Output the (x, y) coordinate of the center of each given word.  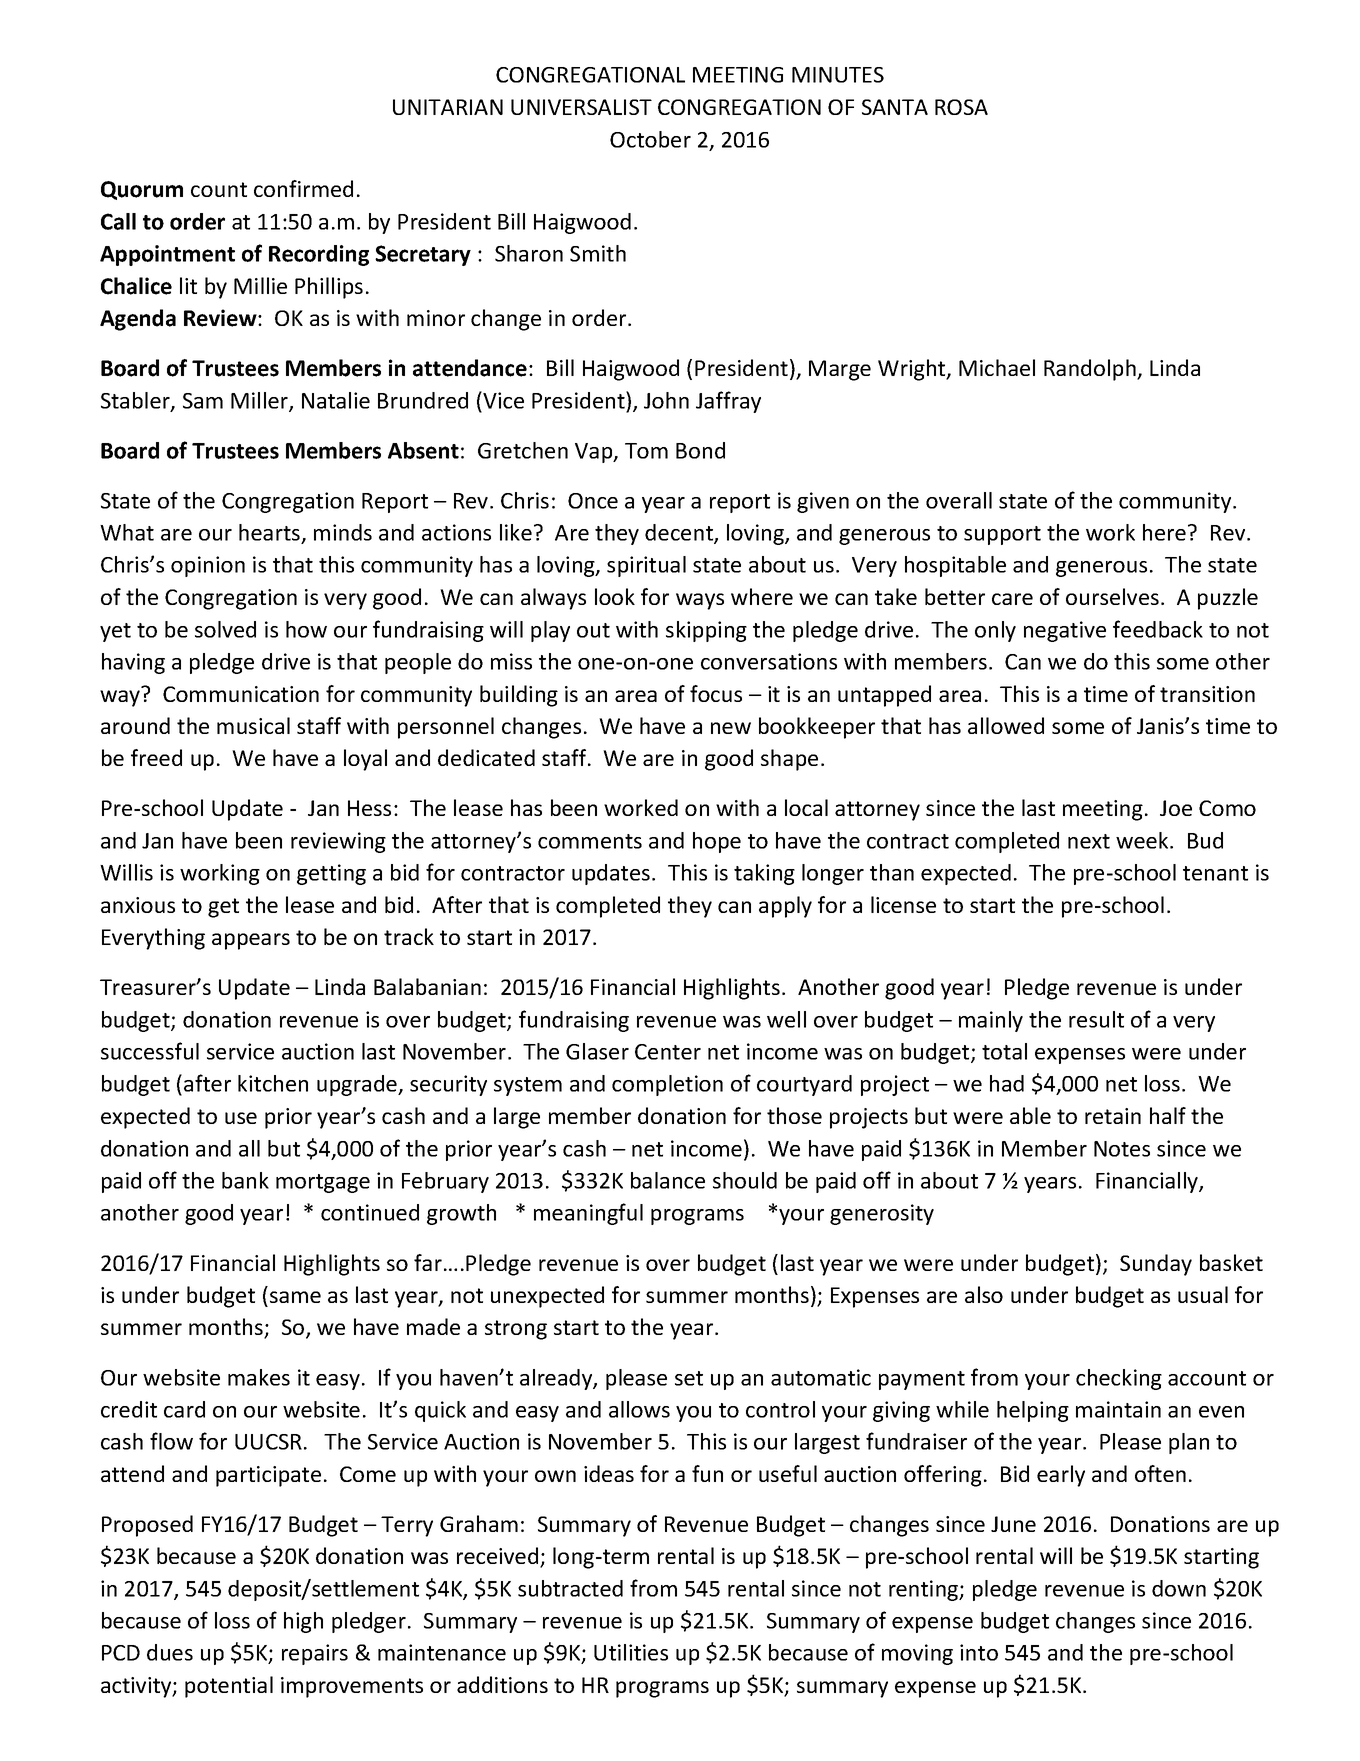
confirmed (303, 188)
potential (229, 1687)
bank (245, 1180)
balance (668, 1180)
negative (1065, 631)
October (650, 139)
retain (1113, 1116)
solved (225, 629)
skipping (706, 631)
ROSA (961, 107)
